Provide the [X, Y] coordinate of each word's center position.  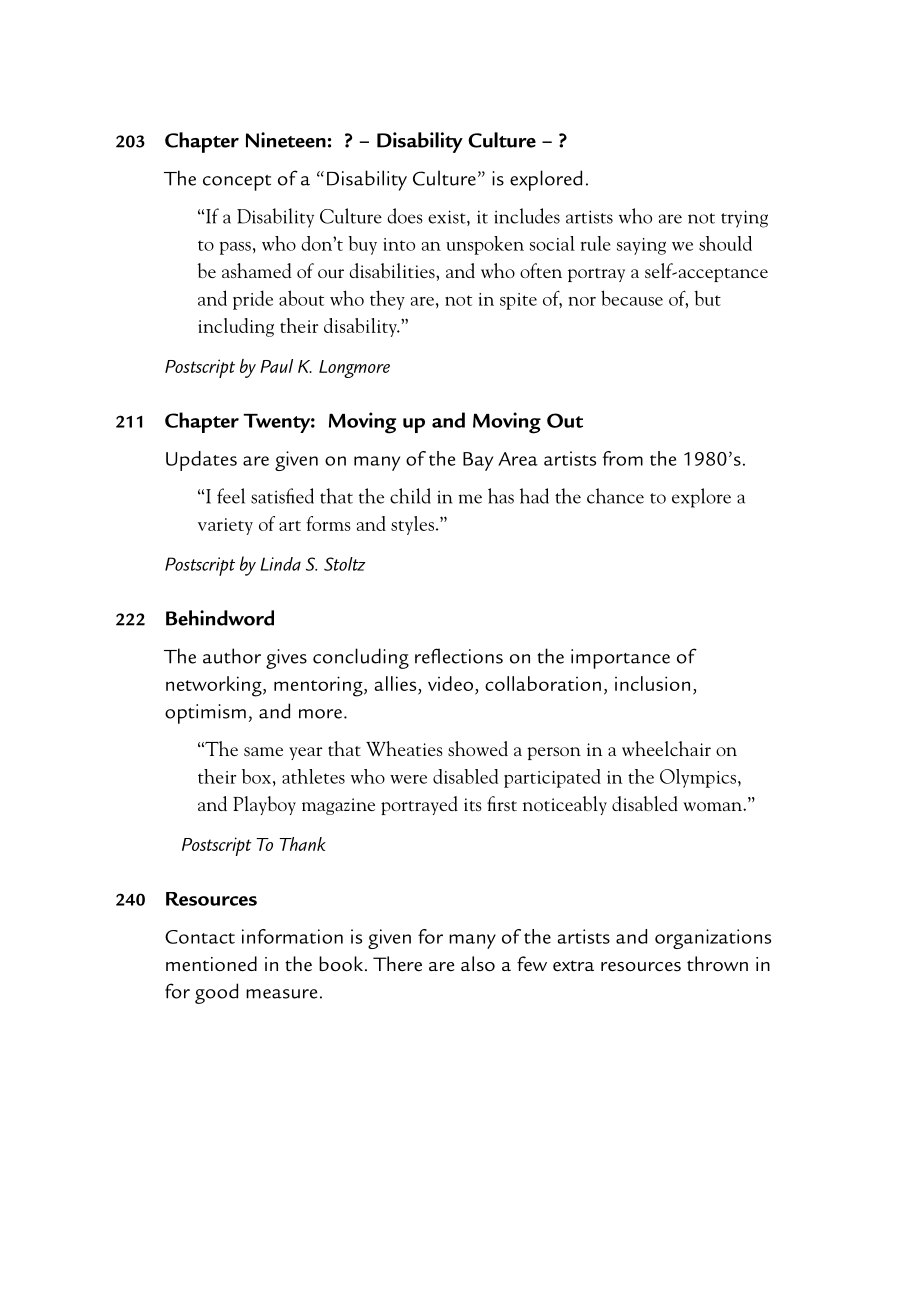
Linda [280, 564]
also [478, 964]
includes [527, 216]
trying [744, 219]
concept [237, 183]
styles [412, 525]
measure [281, 994]
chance [615, 496]
